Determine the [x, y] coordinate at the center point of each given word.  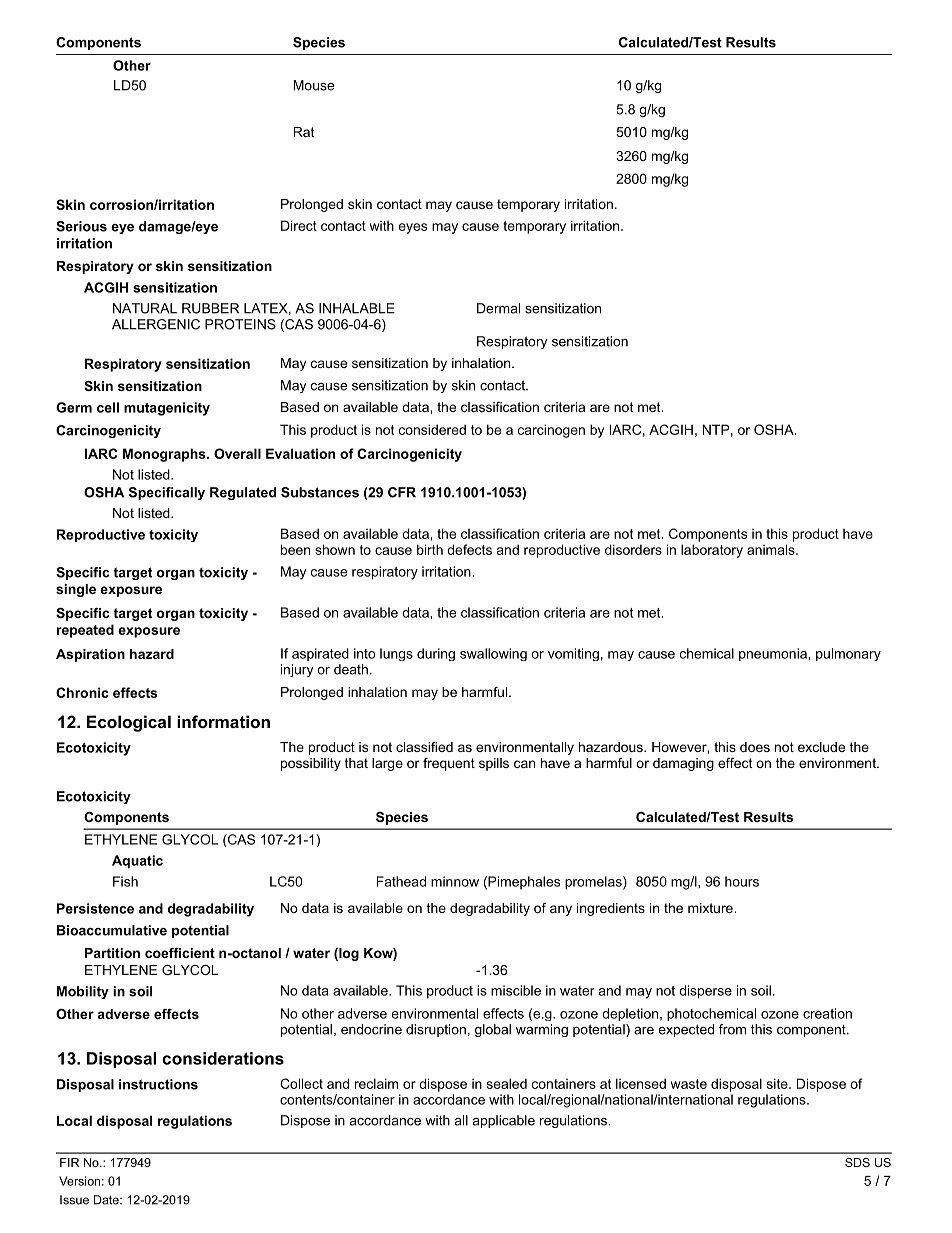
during [436, 654]
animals [772, 549]
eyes [413, 228]
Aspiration [90, 655]
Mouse [313, 85]
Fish [125, 881]
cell [108, 407]
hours [742, 881]
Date [107, 1200]
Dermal [498, 308]
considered [432, 429]
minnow [455, 881]
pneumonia [774, 654]
